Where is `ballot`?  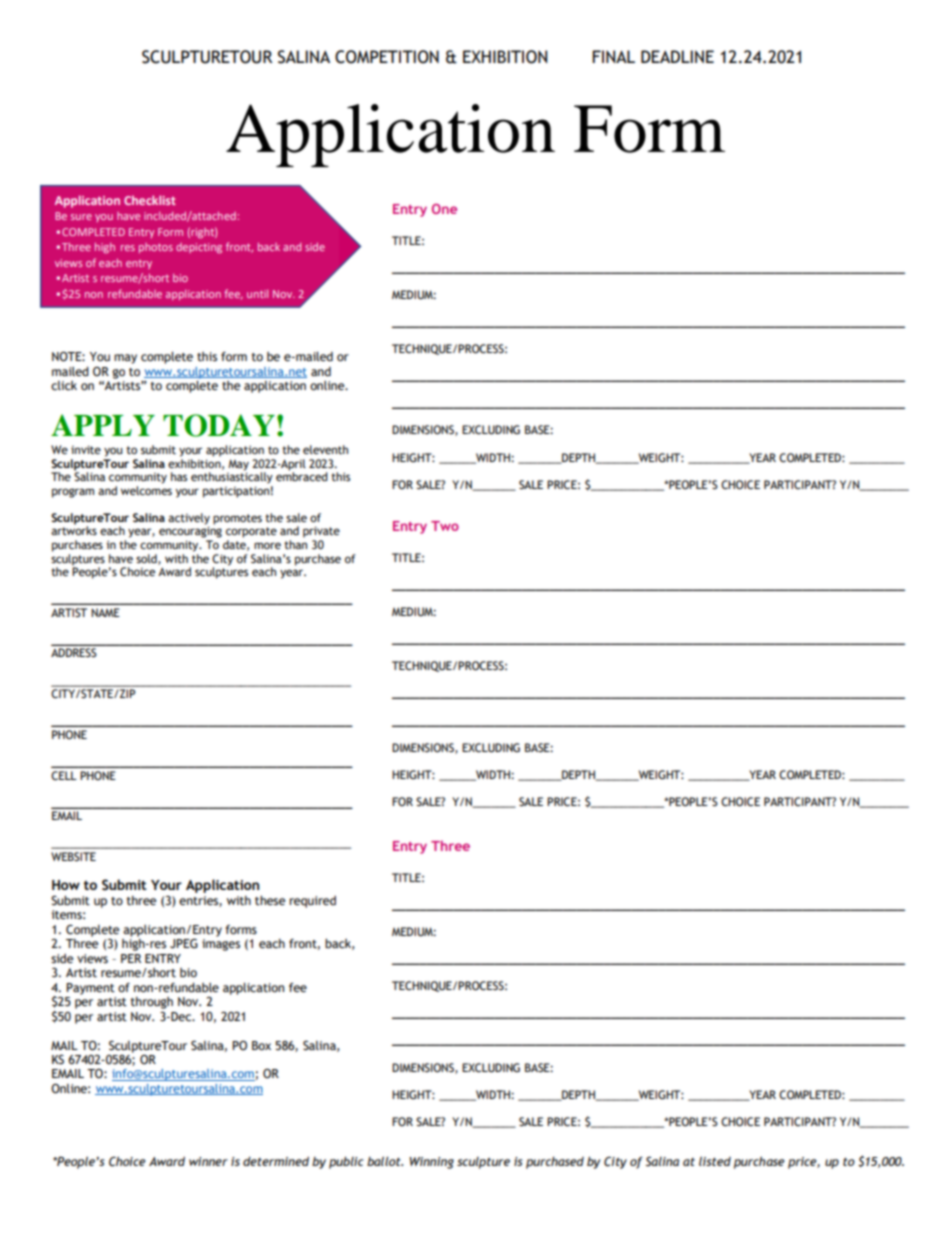 ballot is located at coordinates (385, 1161).
